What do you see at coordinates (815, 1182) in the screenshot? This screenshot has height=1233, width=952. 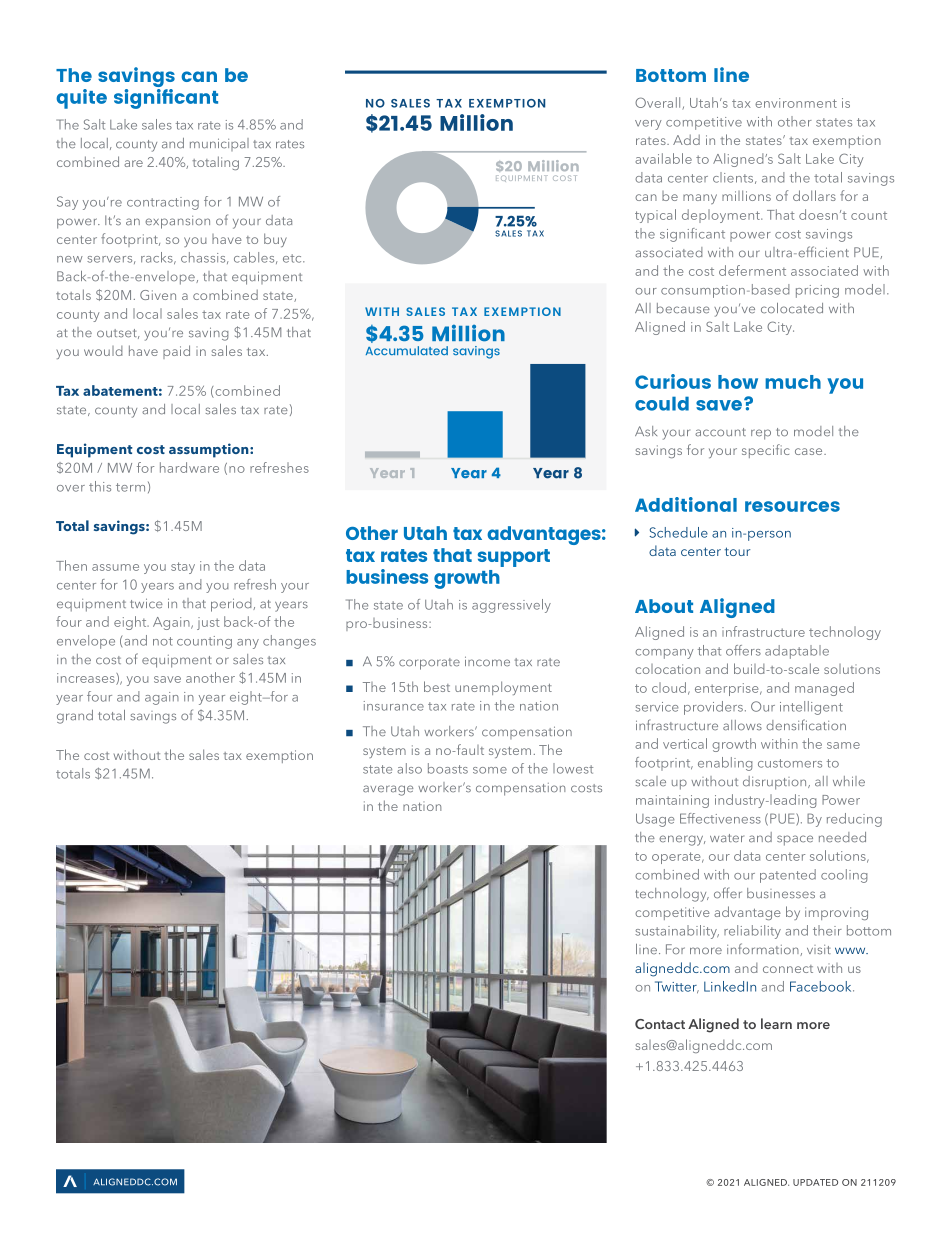 I see `UPDATED` at bounding box center [815, 1182].
